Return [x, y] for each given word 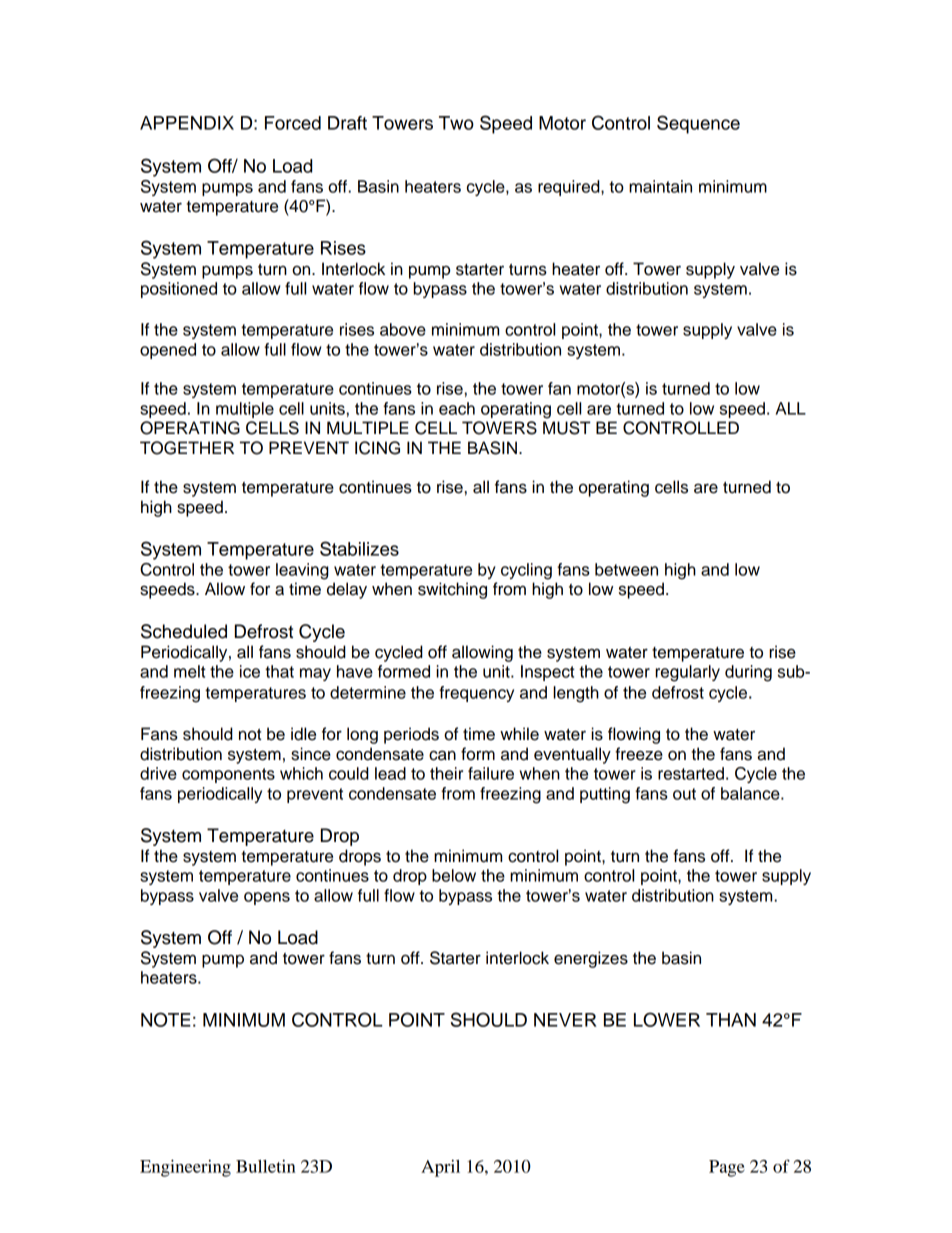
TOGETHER [187, 448]
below [454, 875]
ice [250, 671]
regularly [687, 673]
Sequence [698, 124]
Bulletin [266, 1166]
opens [267, 898]
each [457, 408]
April [440, 1168]
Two [456, 123]
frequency [476, 694]
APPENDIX [187, 123]
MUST [567, 428]
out [684, 794]
